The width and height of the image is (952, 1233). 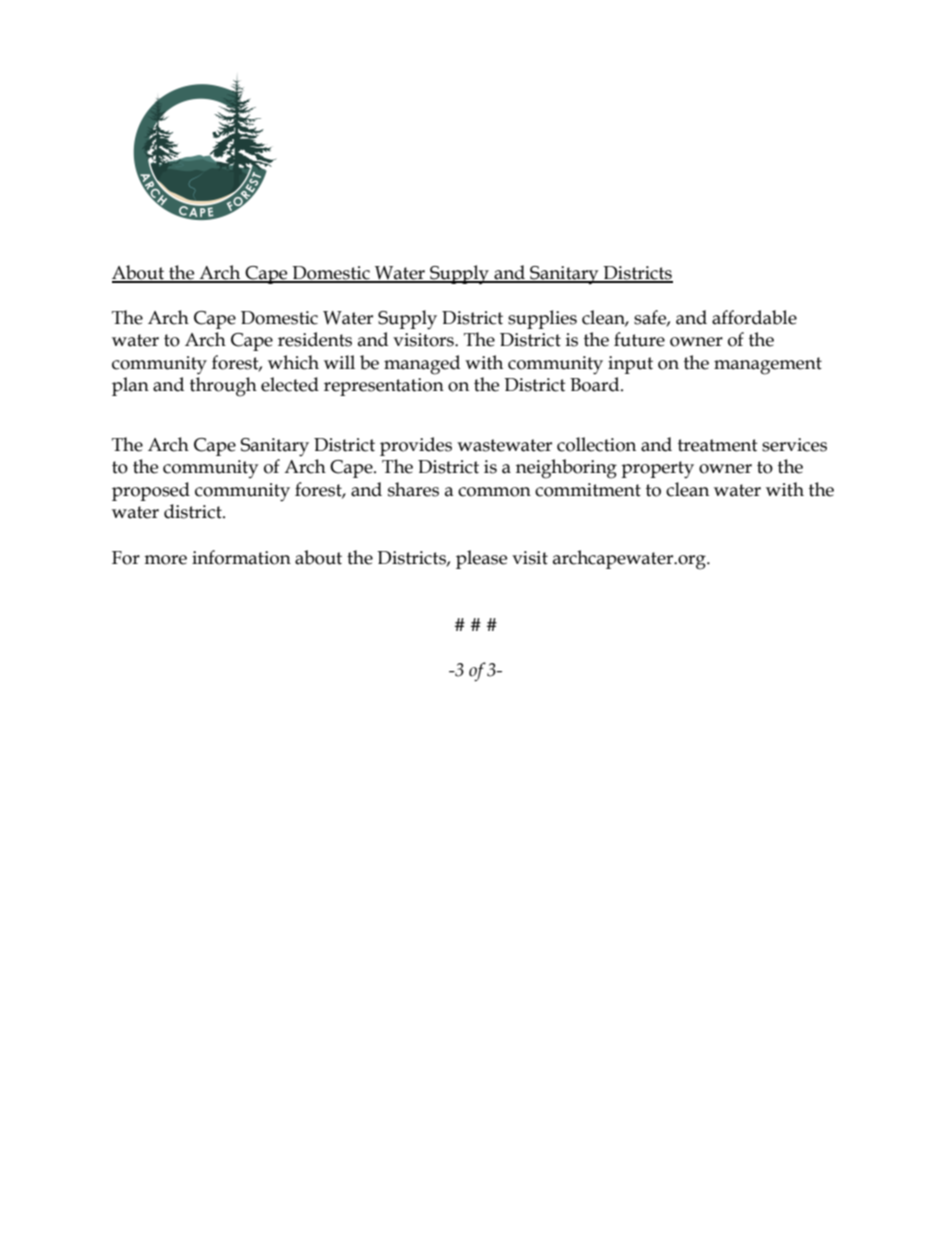 I want to click on commitment, so click(x=588, y=490).
